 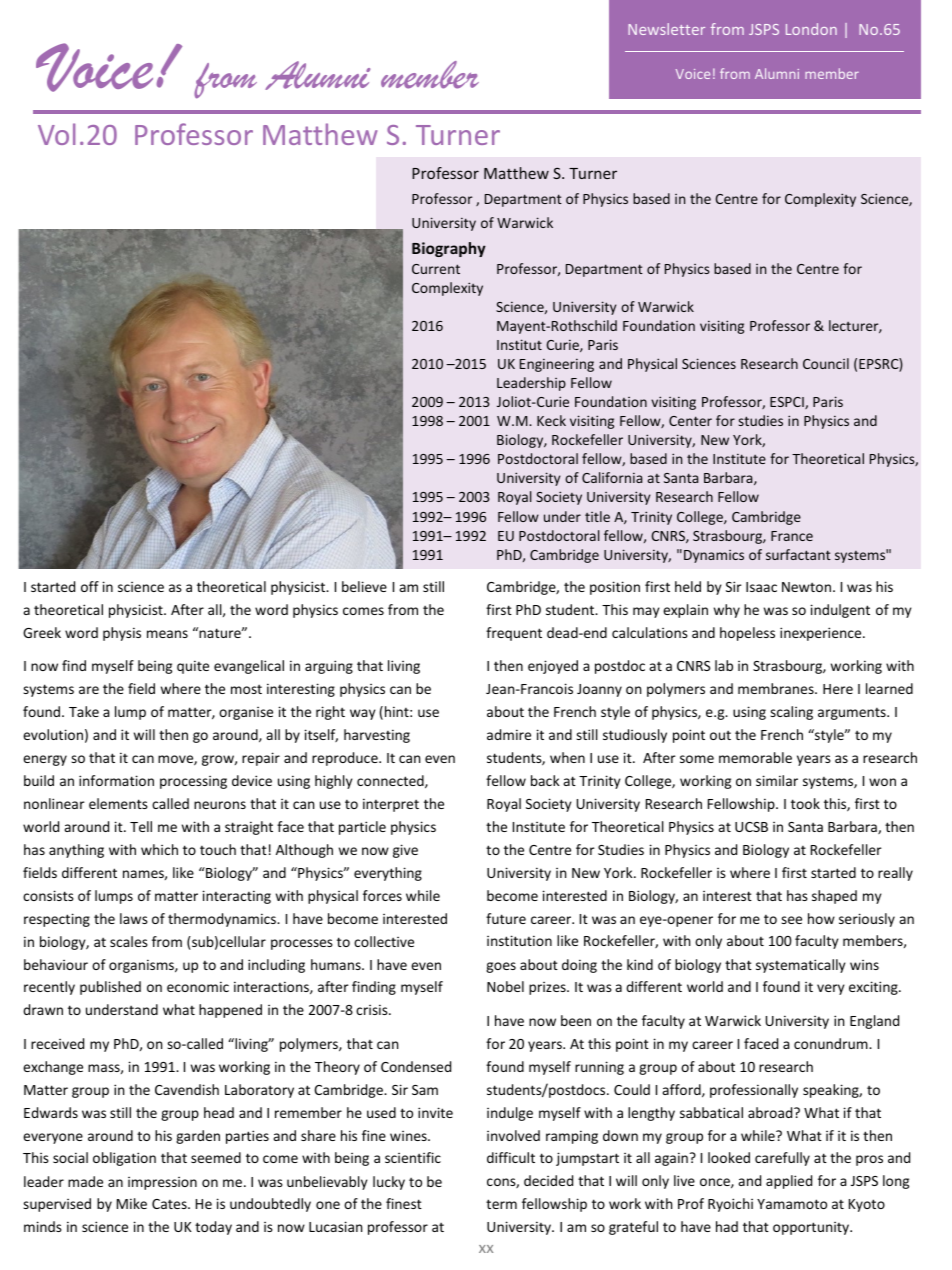 What do you see at coordinates (132, 1203) in the page?
I see `Mike` at bounding box center [132, 1203].
